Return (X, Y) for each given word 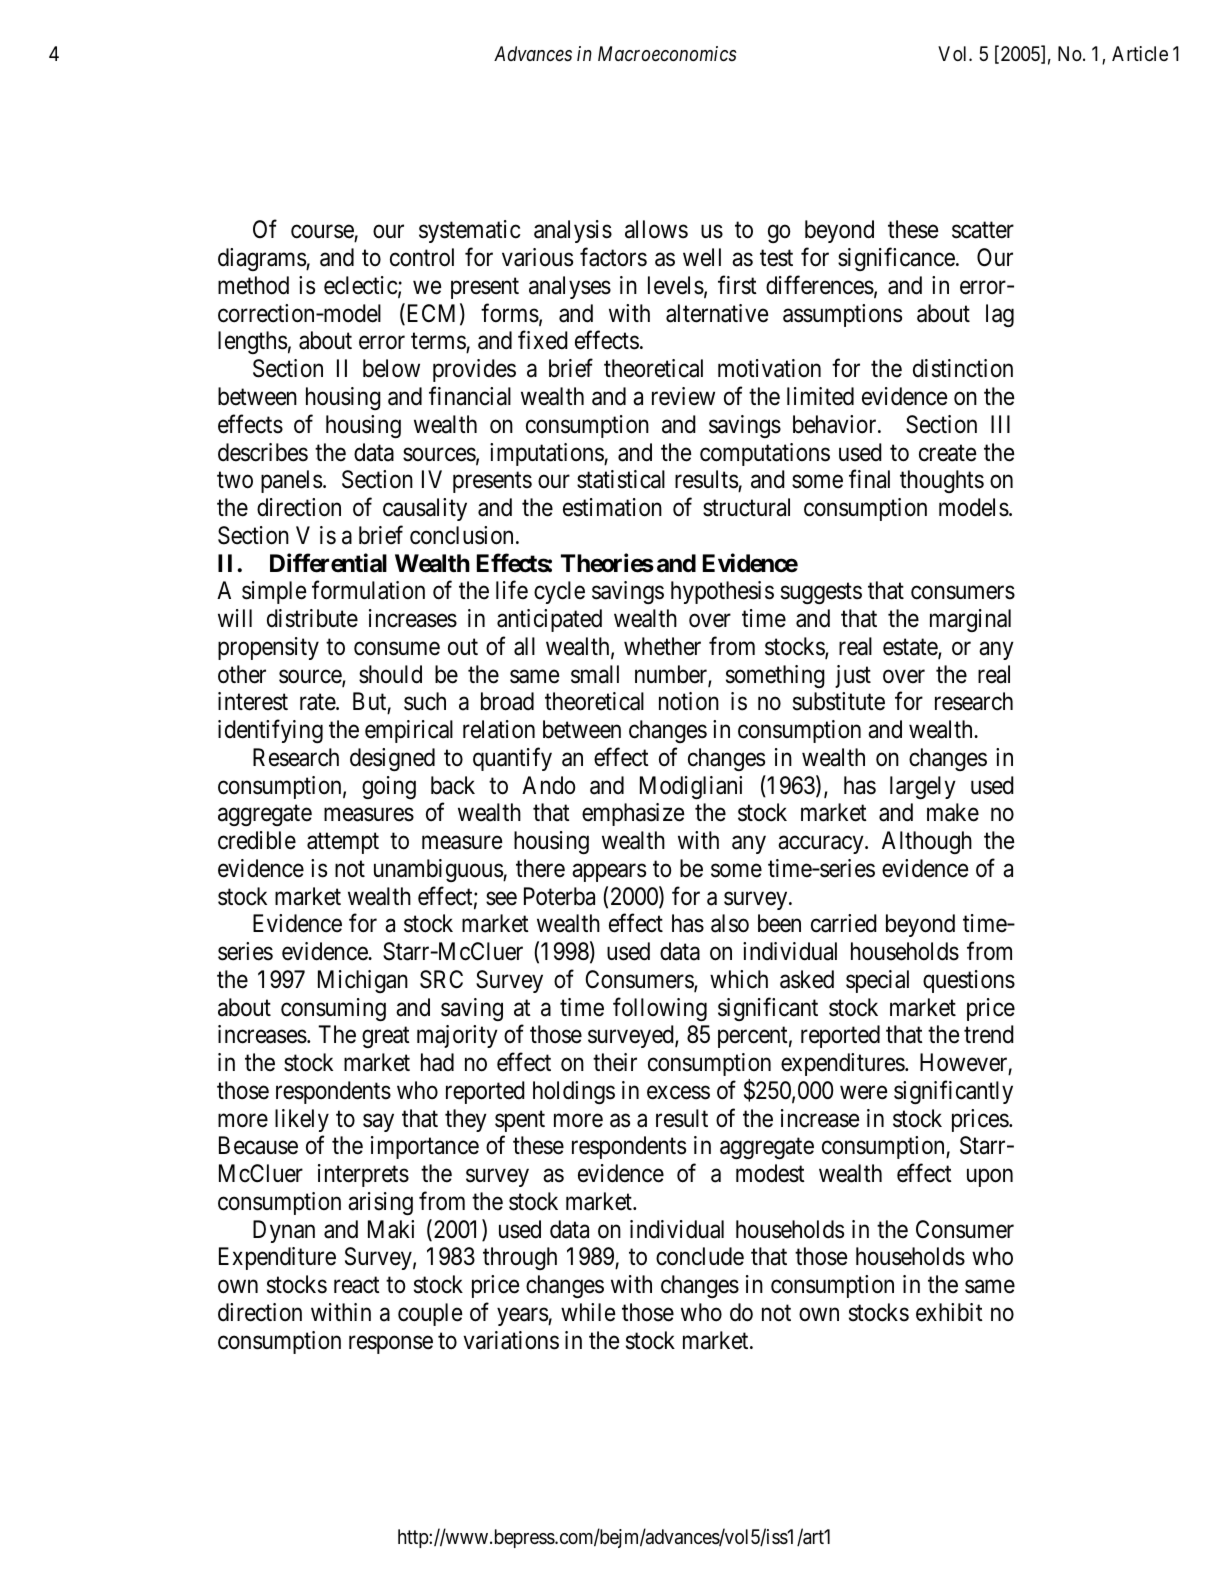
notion (689, 701)
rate (318, 702)
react (357, 1285)
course (323, 233)
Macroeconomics (667, 53)
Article (1140, 53)
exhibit (949, 1312)
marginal (970, 620)
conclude (700, 1256)
